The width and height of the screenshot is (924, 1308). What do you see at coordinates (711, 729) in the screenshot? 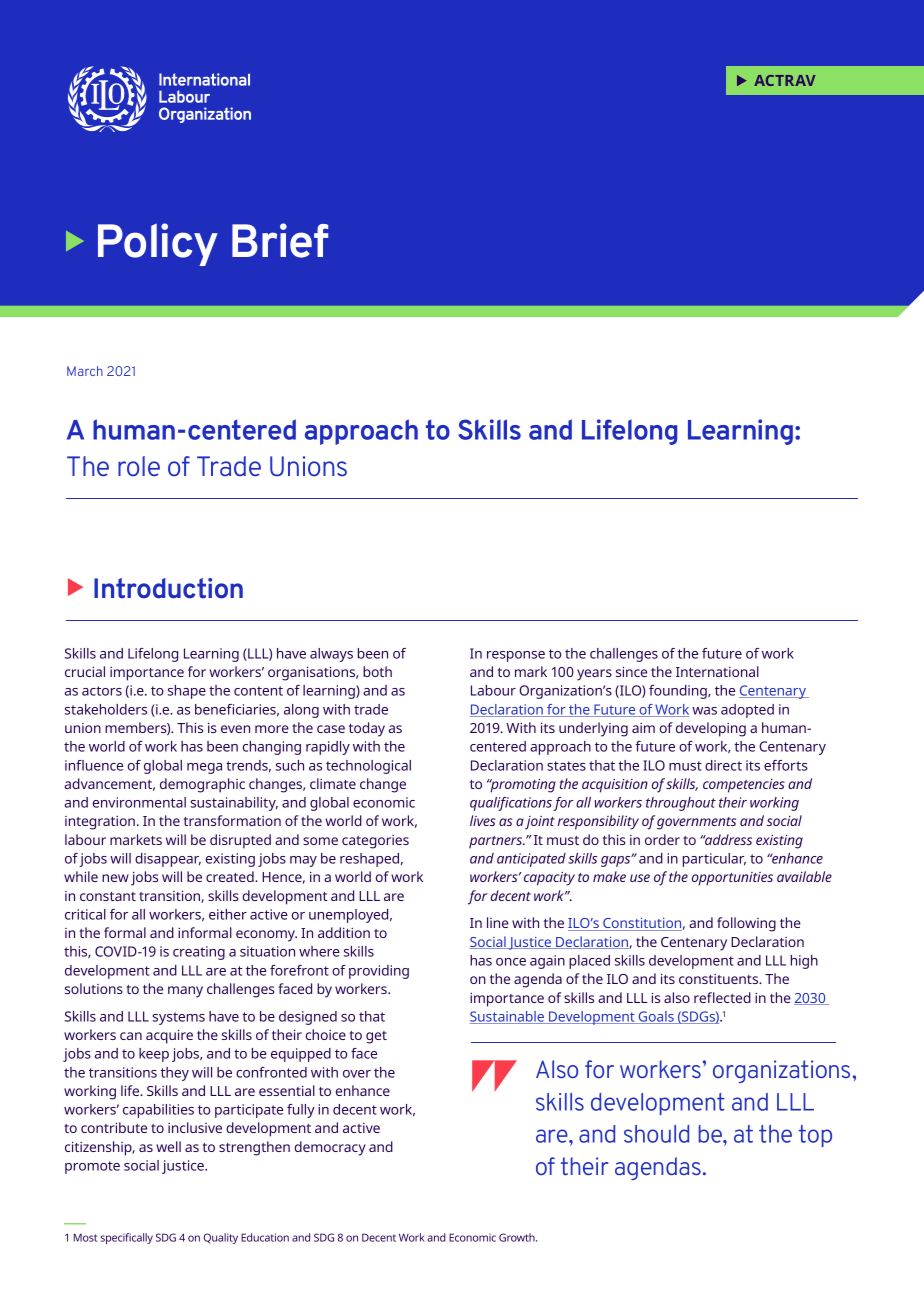
I see `developing` at bounding box center [711, 729].
